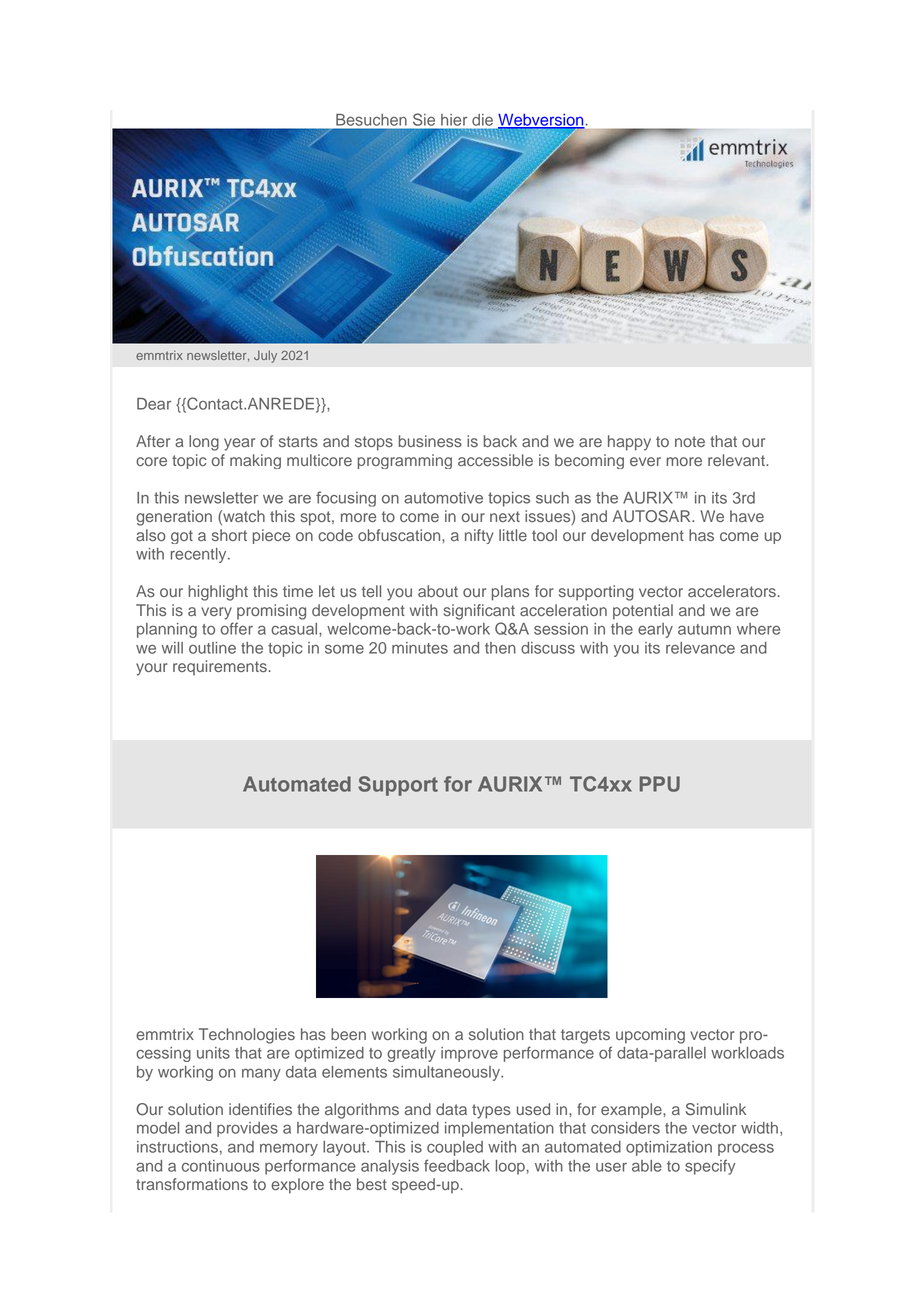  I want to click on requirements, so click(220, 667).
